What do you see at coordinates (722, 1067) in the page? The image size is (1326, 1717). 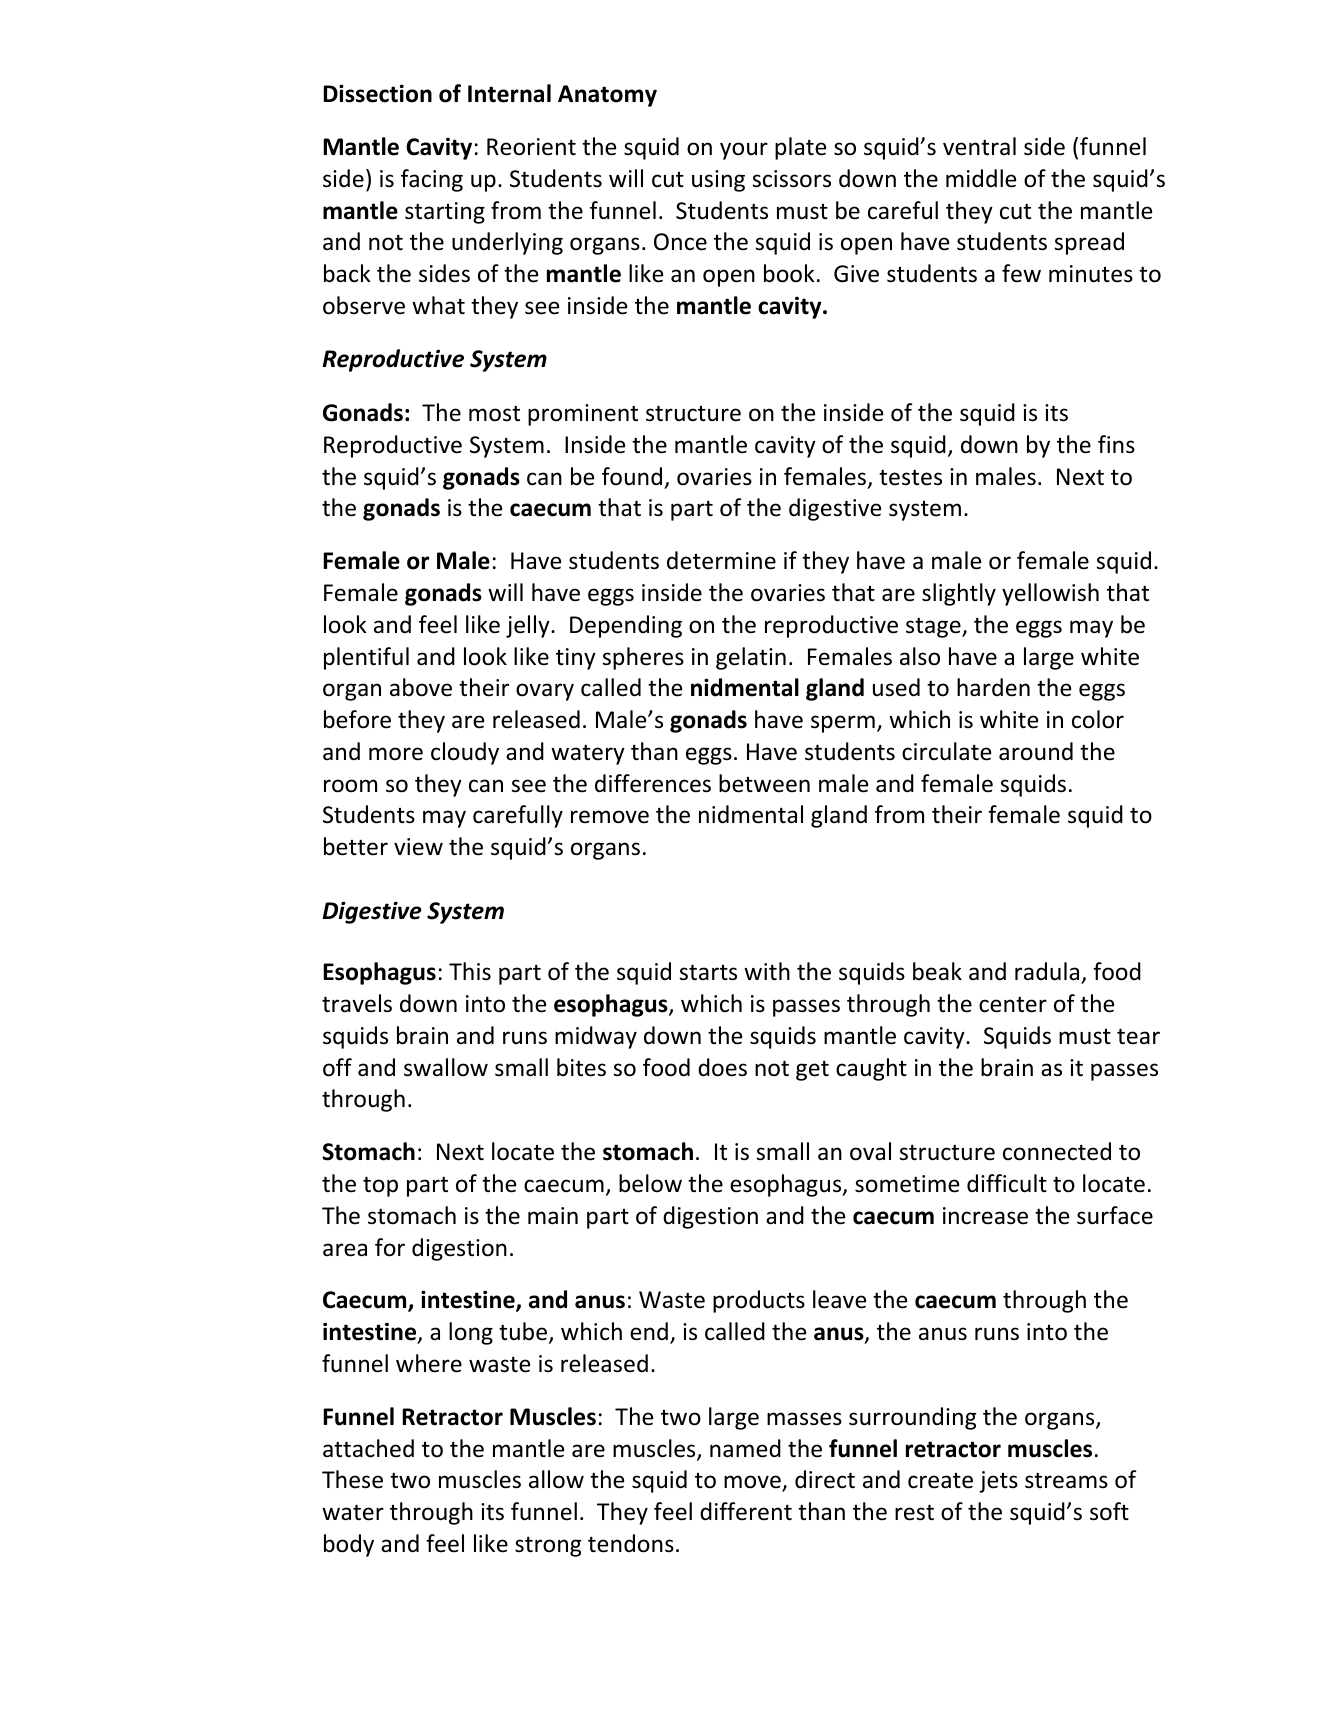 I see `does` at bounding box center [722, 1067].
